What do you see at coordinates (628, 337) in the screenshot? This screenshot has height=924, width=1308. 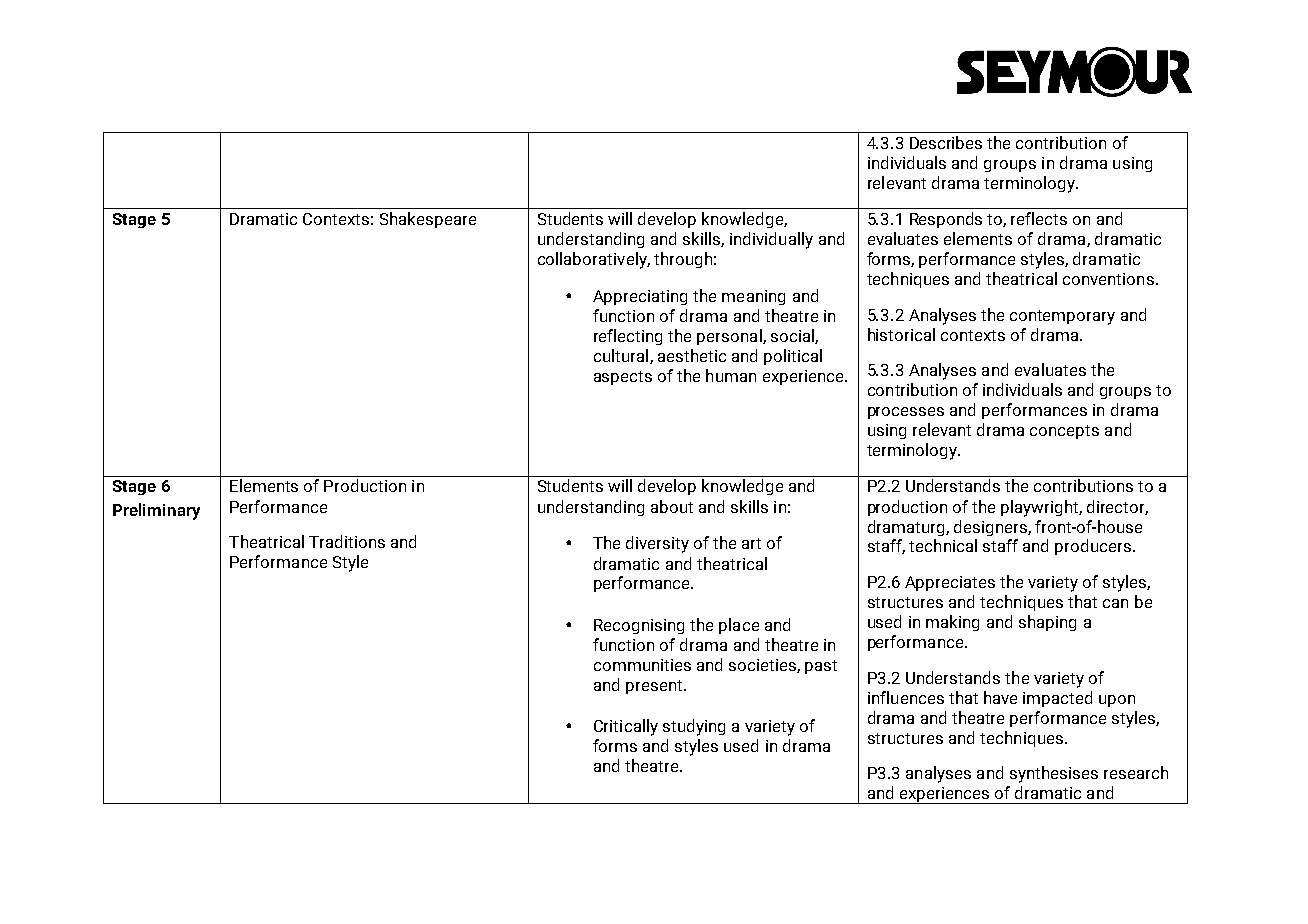 I see `reflecting` at bounding box center [628, 337].
